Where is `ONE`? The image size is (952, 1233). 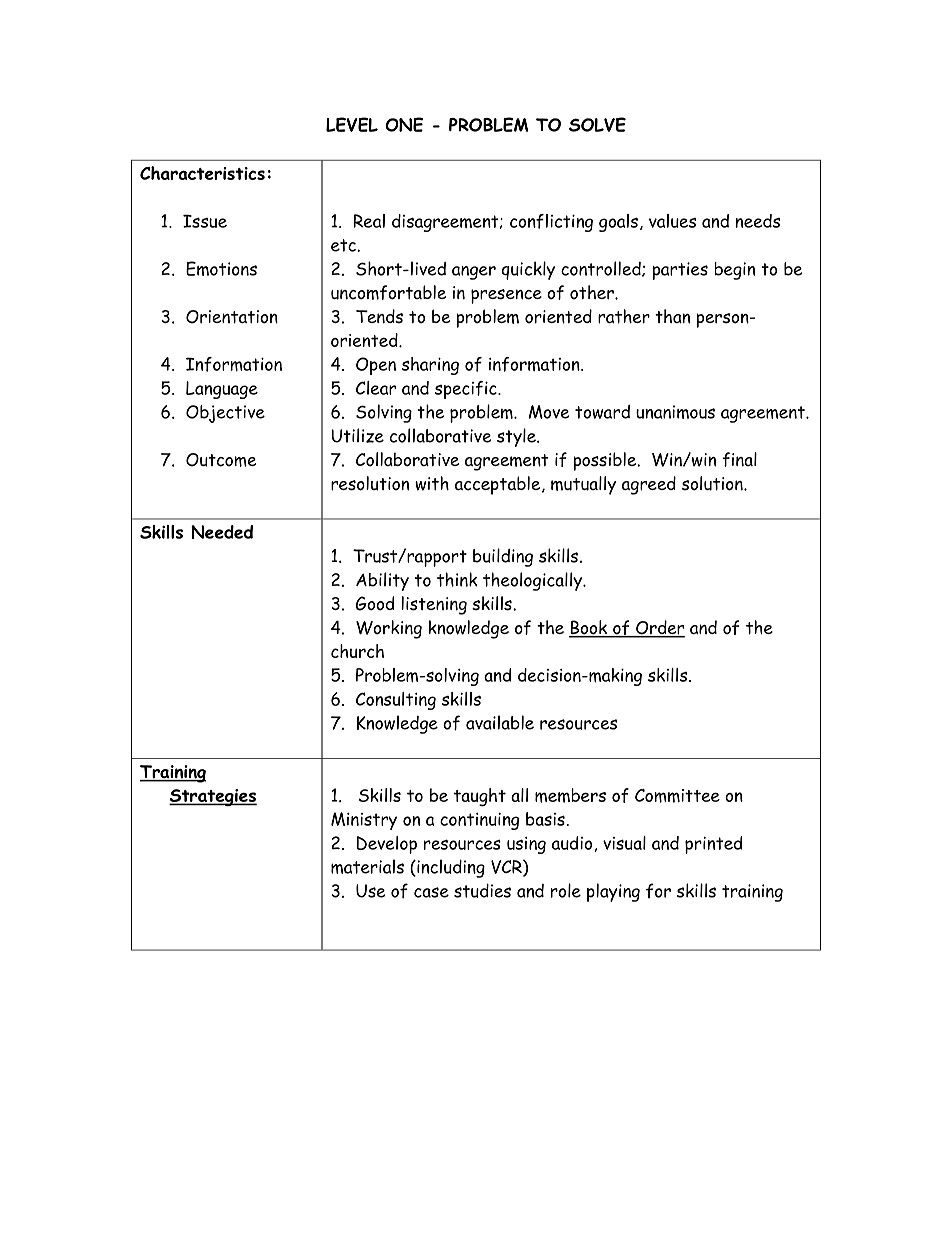 ONE is located at coordinates (404, 124).
